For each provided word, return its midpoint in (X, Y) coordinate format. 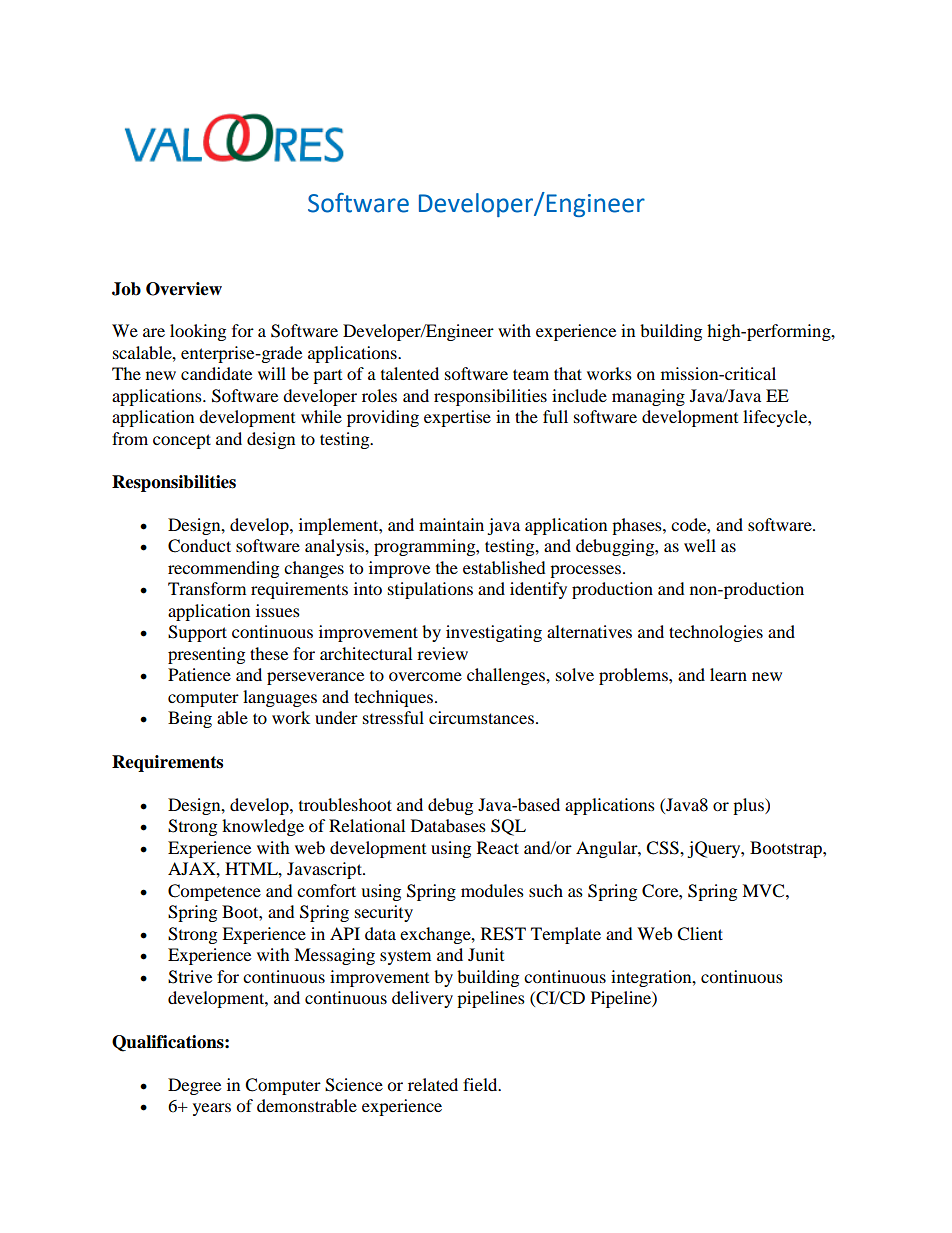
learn (728, 674)
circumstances (481, 717)
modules (492, 890)
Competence (214, 892)
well (700, 545)
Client (700, 934)
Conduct (199, 546)
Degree (194, 1086)
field (481, 1084)
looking (198, 332)
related (433, 1084)
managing (648, 397)
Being (190, 719)
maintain (451, 524)
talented (410, 373)
